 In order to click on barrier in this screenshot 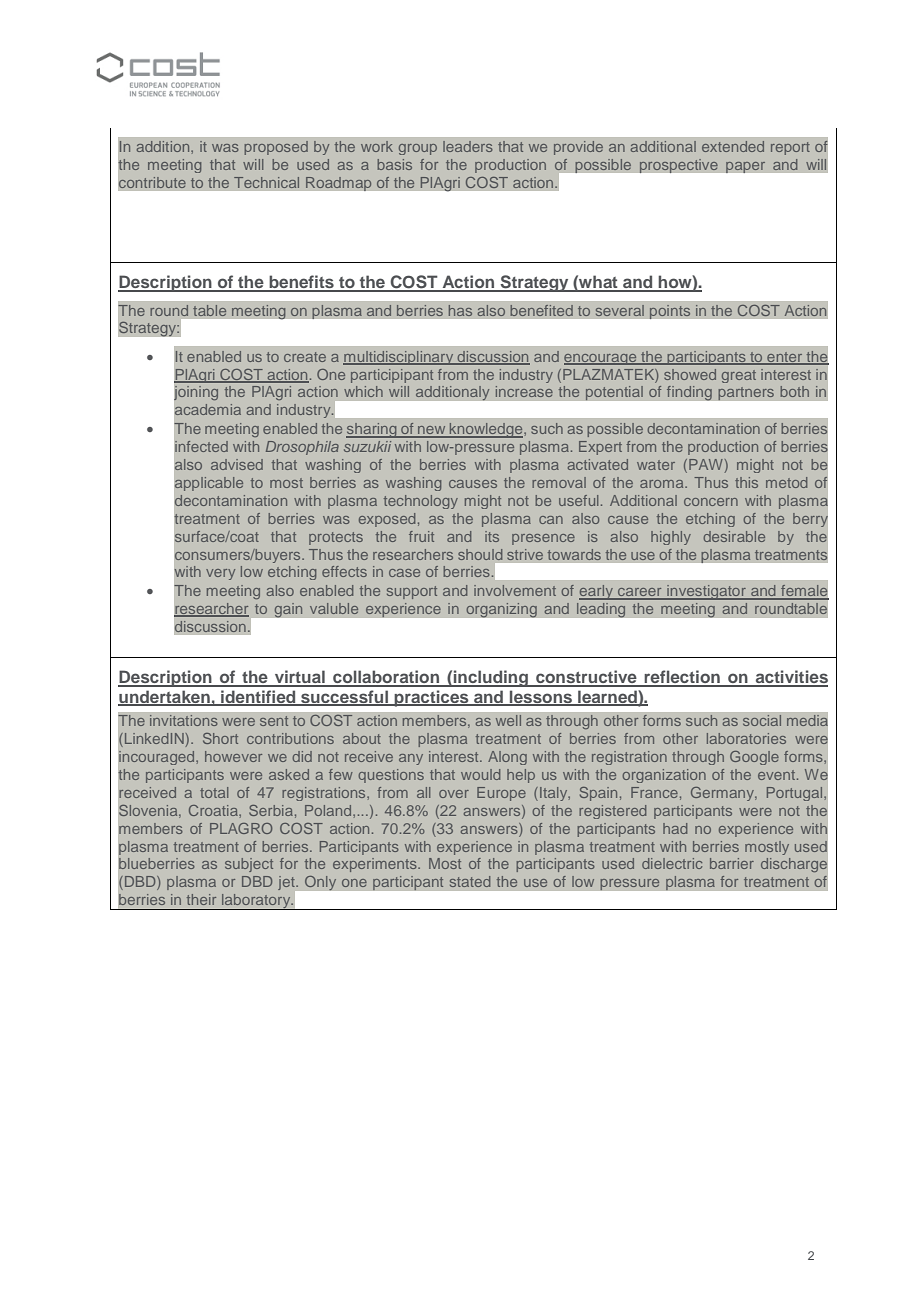, I will do `click(732, 863)`.
